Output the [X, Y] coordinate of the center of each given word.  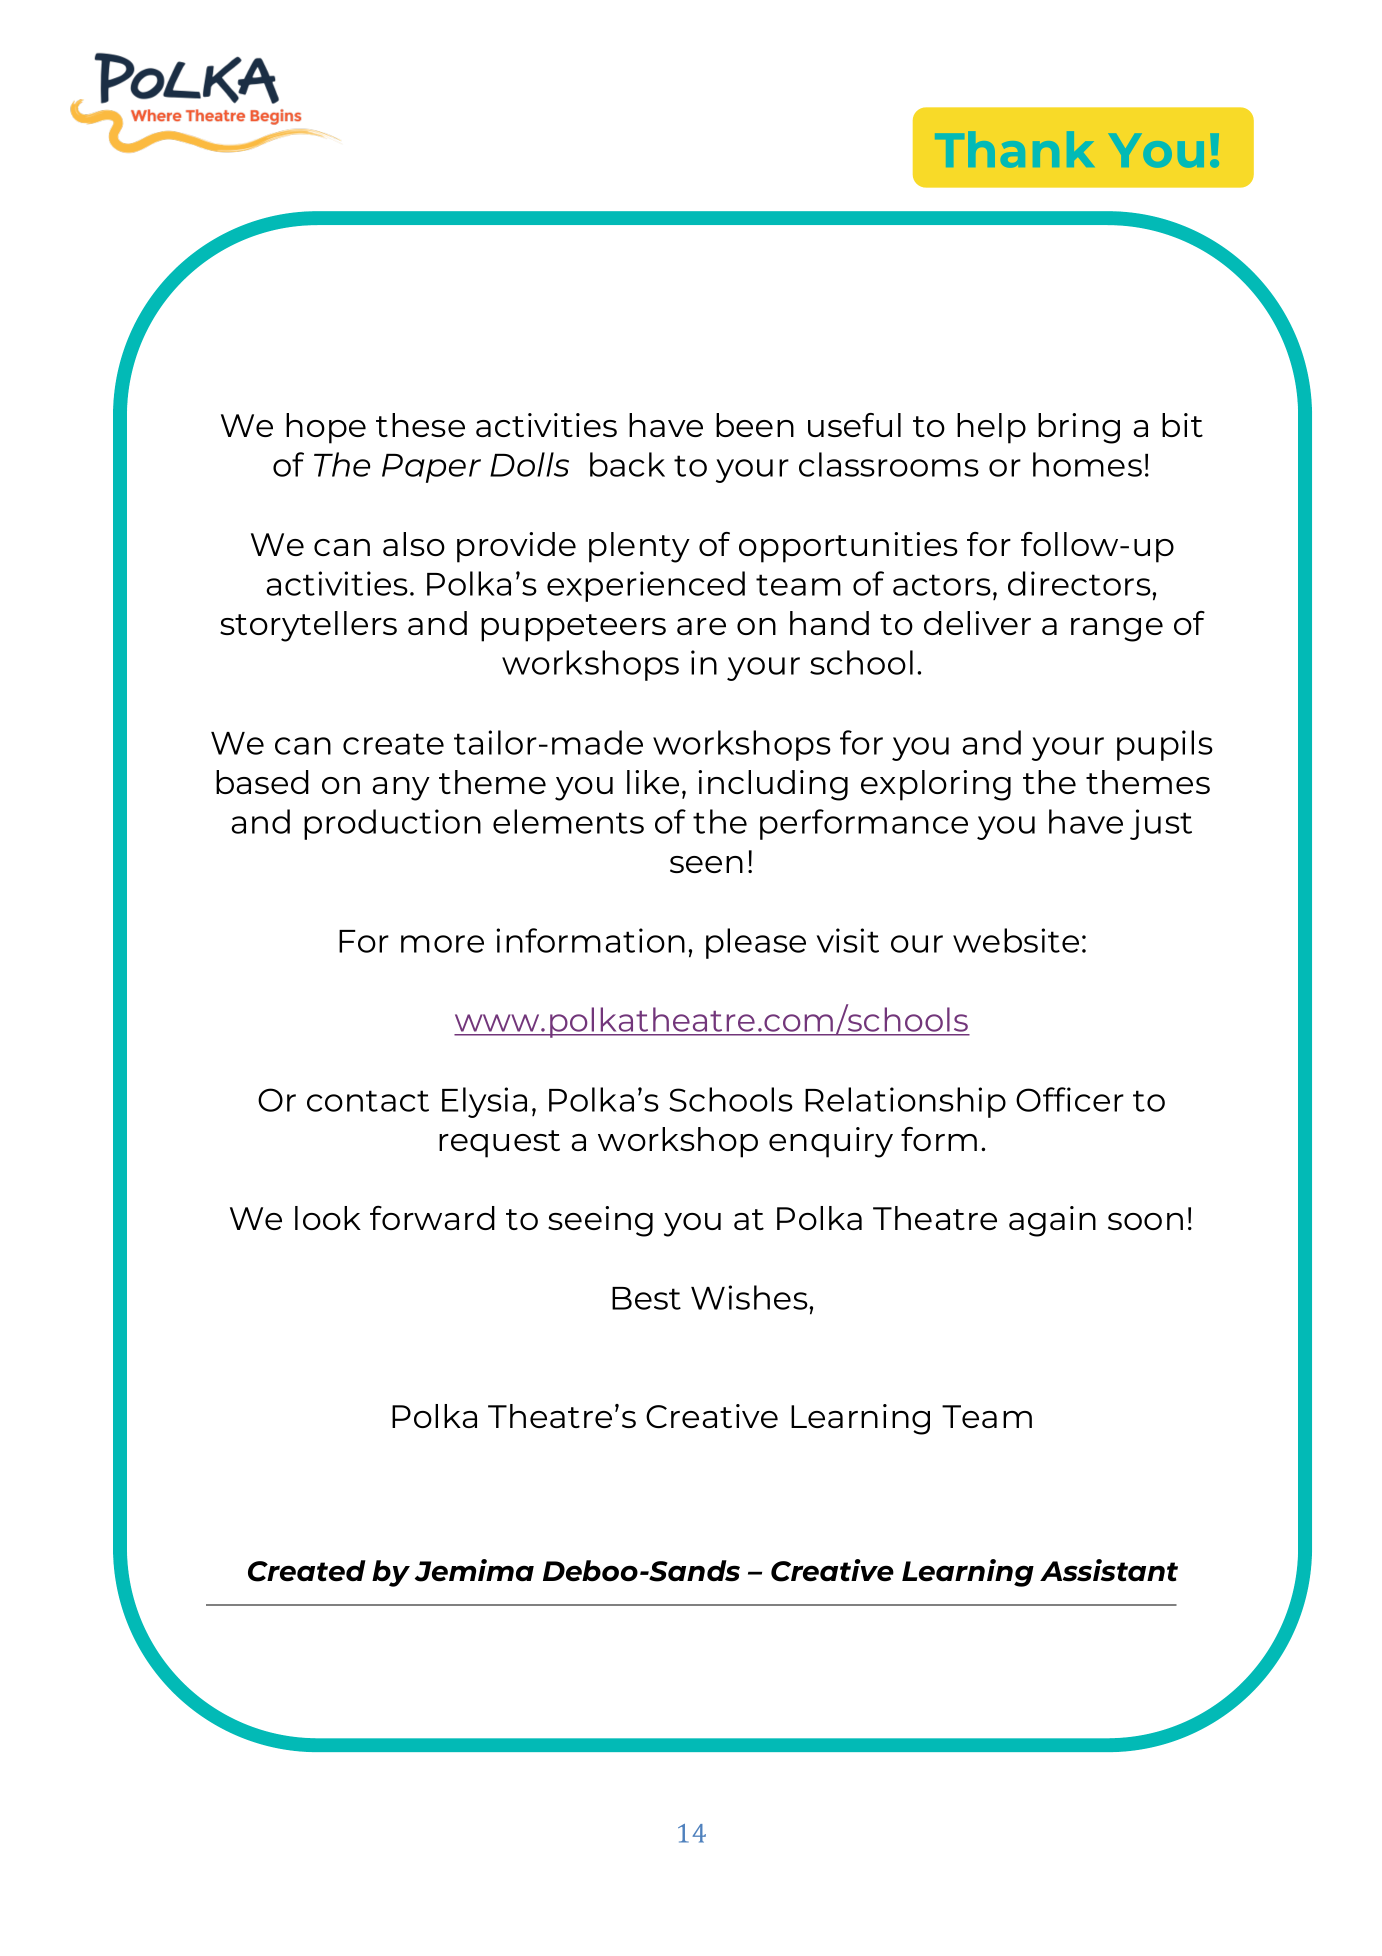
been [755, 425]
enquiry [831, 1142]
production [392, 824]
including [773, 785]
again [1052, 1221]
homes [1087, 464]
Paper [431, 468]
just [1161, 824]
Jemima [474, 1570]
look [328, 1218]
